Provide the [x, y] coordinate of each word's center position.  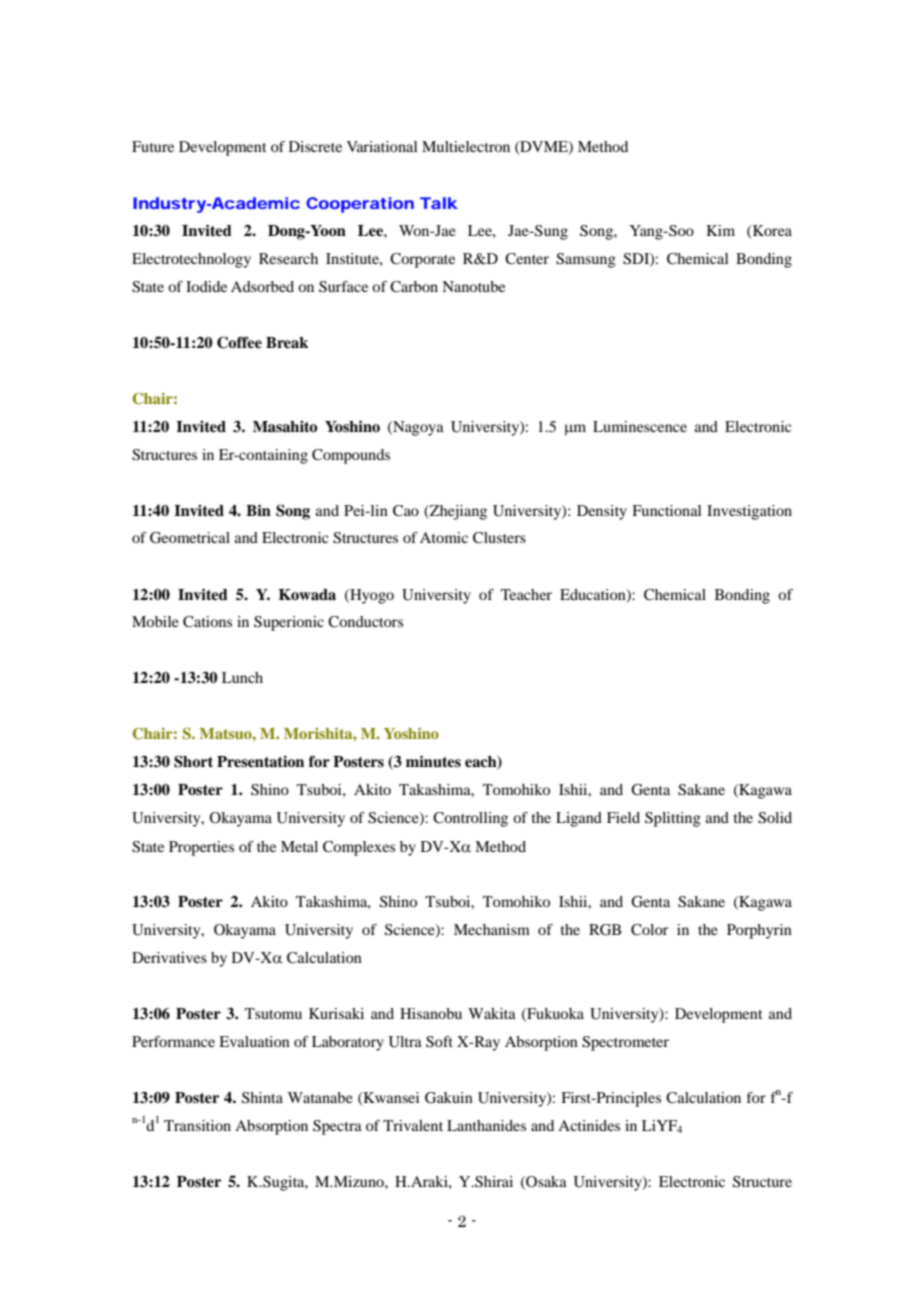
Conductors [365, 622]
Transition [197, 1125]
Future [153, 146]
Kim [720, 230]
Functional [666, 510]
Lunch [242, 677]
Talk [439, 203]
